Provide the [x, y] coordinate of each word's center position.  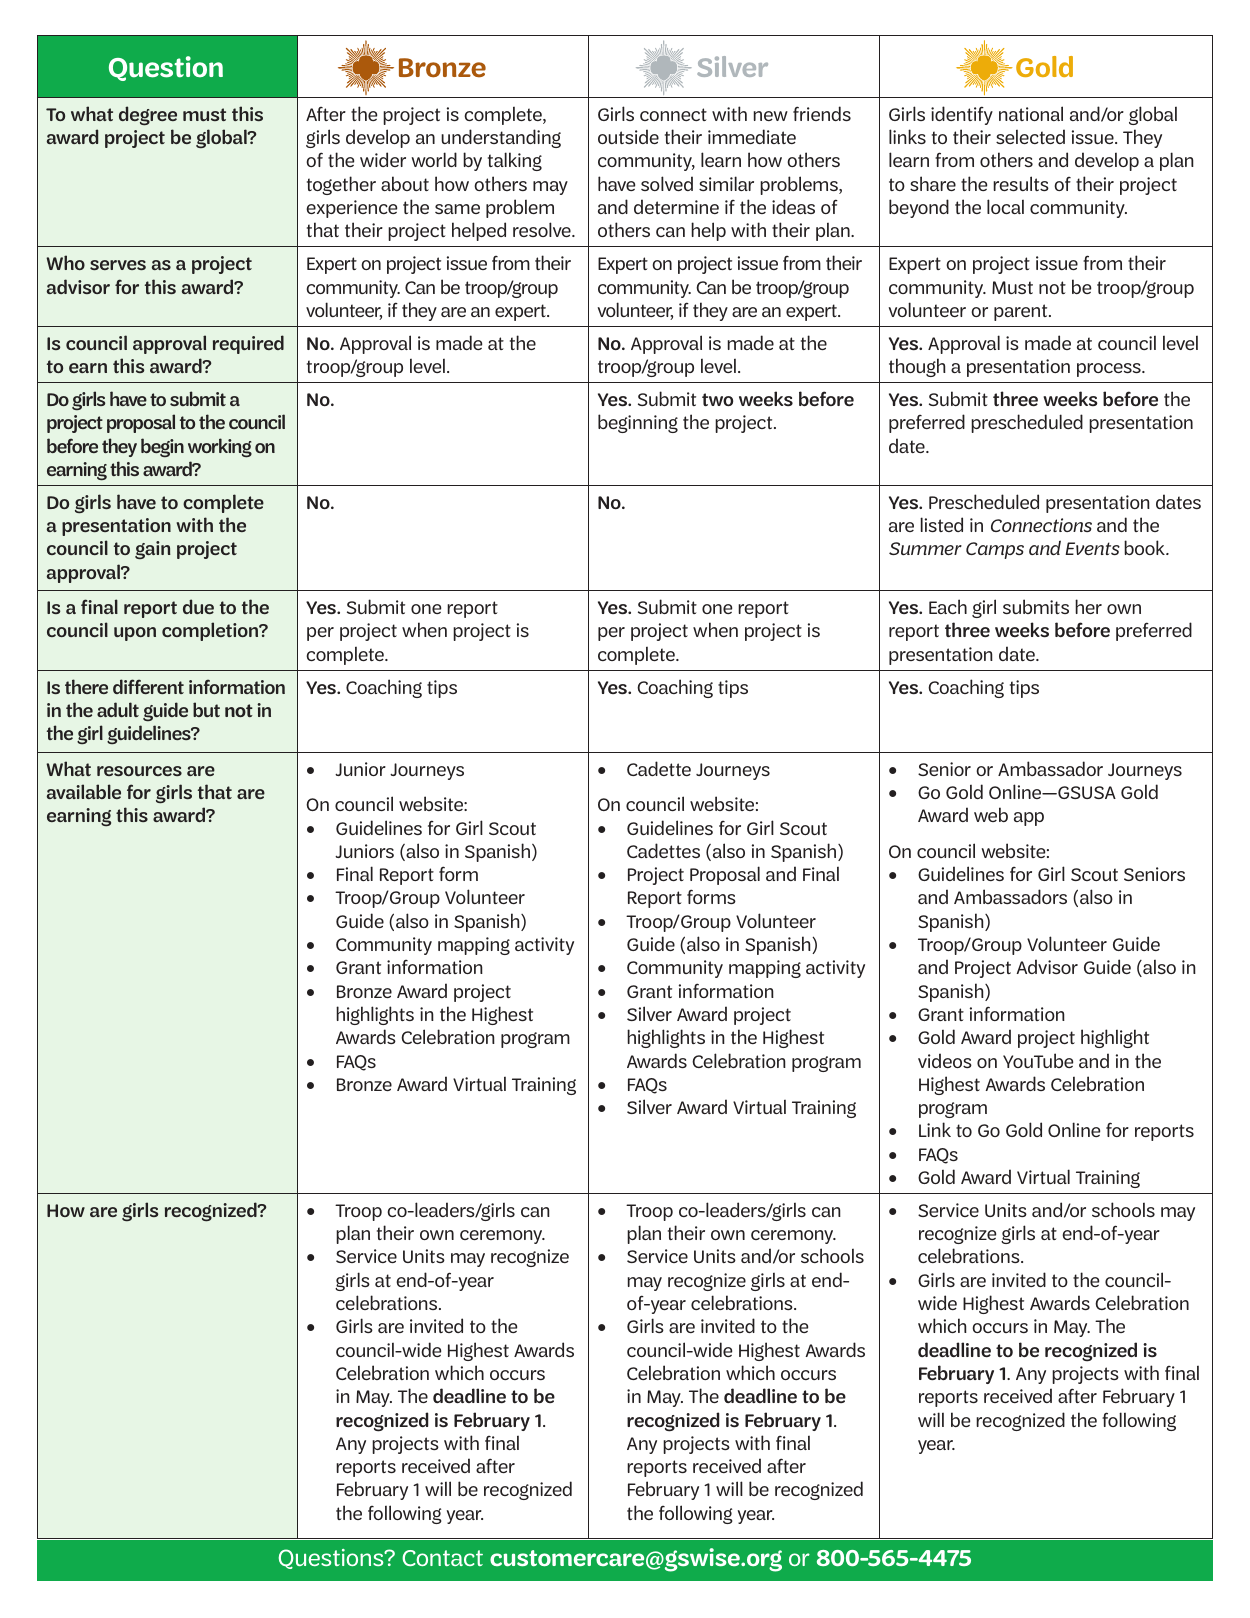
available [84, 791]
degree [148, 116]
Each [948, 606]
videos [945, 1060]
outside [628, 136]
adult [118, 709]
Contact [442, 1558]
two [717, 399]
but [206, 709]
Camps [995, 550]
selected [1030, 136]
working [220, 448]
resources [139, 771]
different [148, 686]
